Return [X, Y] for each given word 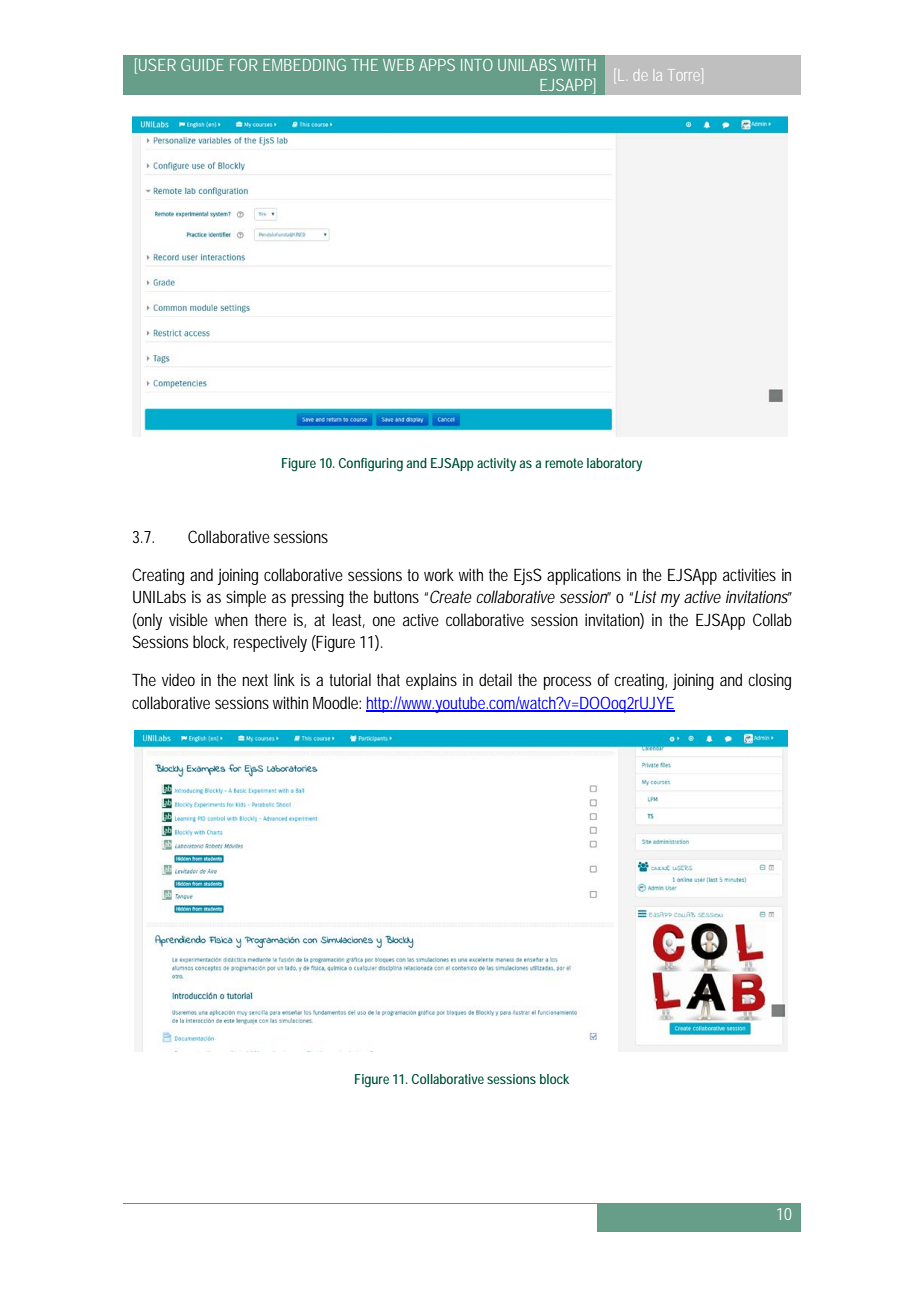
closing [769, 681]
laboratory [614, 464]
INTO [477, 65]
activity [496, 464]
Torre [684, 75]
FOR [243, 65]
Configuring [371, 465]
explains [431, 681]
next [255, 680]
